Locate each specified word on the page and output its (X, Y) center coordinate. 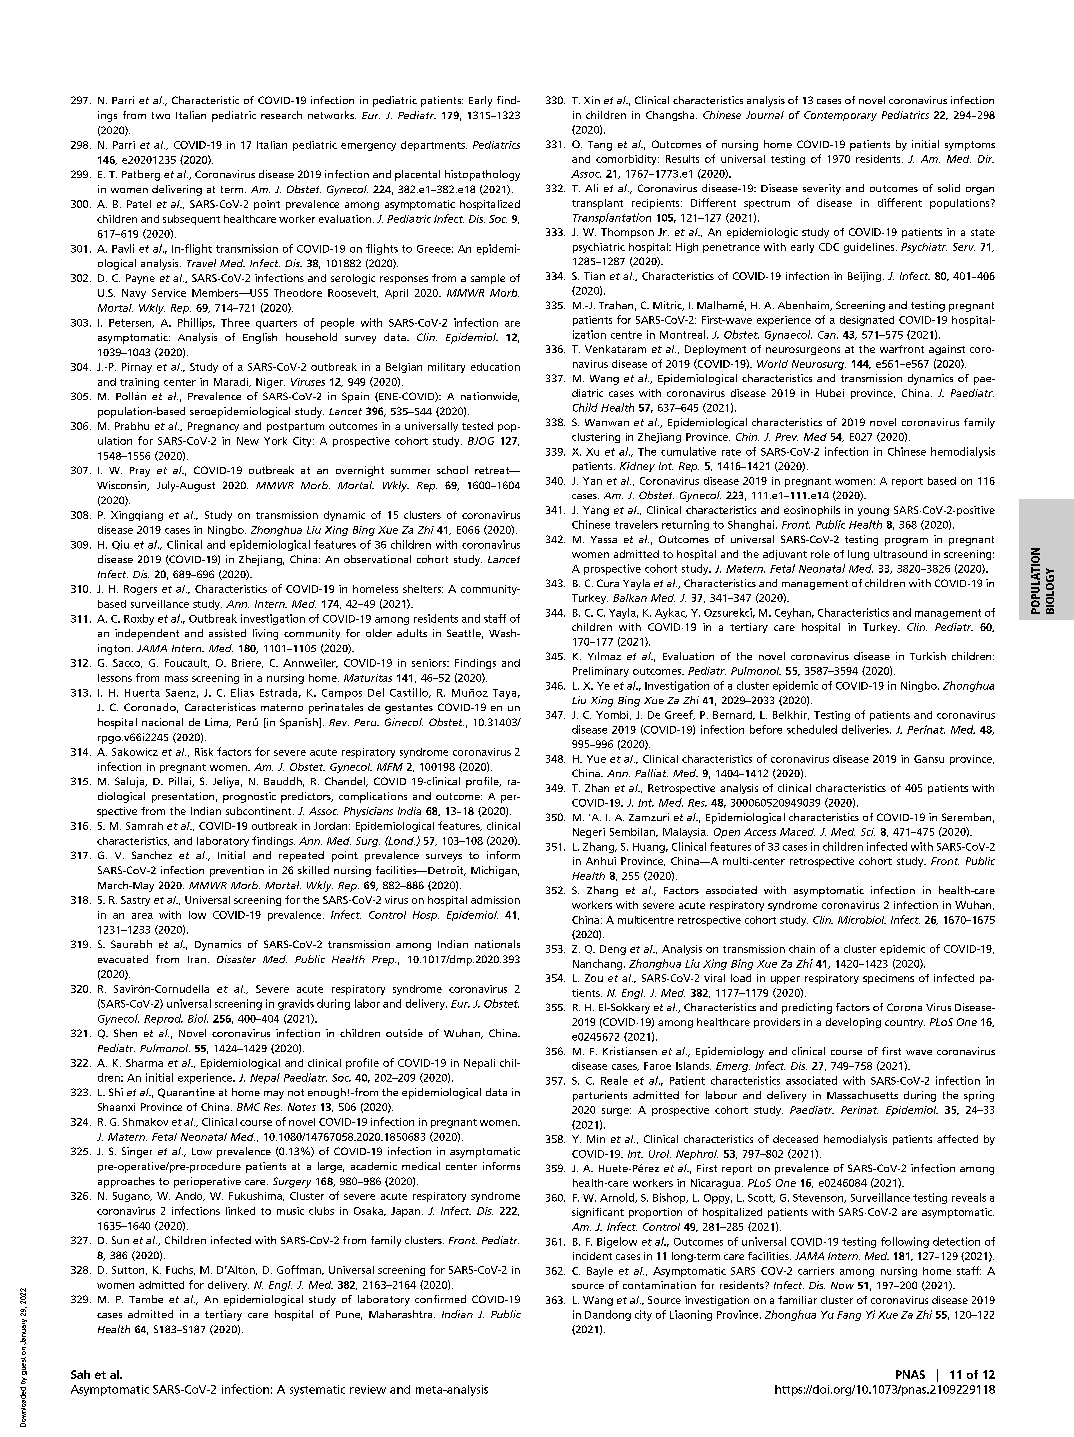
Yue (596, 759)
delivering (177, 190)
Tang (600, 146)
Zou (594, 978)
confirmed (440, 1299)
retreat (493, 470)
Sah (80, 1374)
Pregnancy (213, 427)
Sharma (144, 1063)
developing (853, 1023)
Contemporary (840, 116)
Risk (204, 752)
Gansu (929, 759)
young (873, 512)
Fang (849, 1316)
